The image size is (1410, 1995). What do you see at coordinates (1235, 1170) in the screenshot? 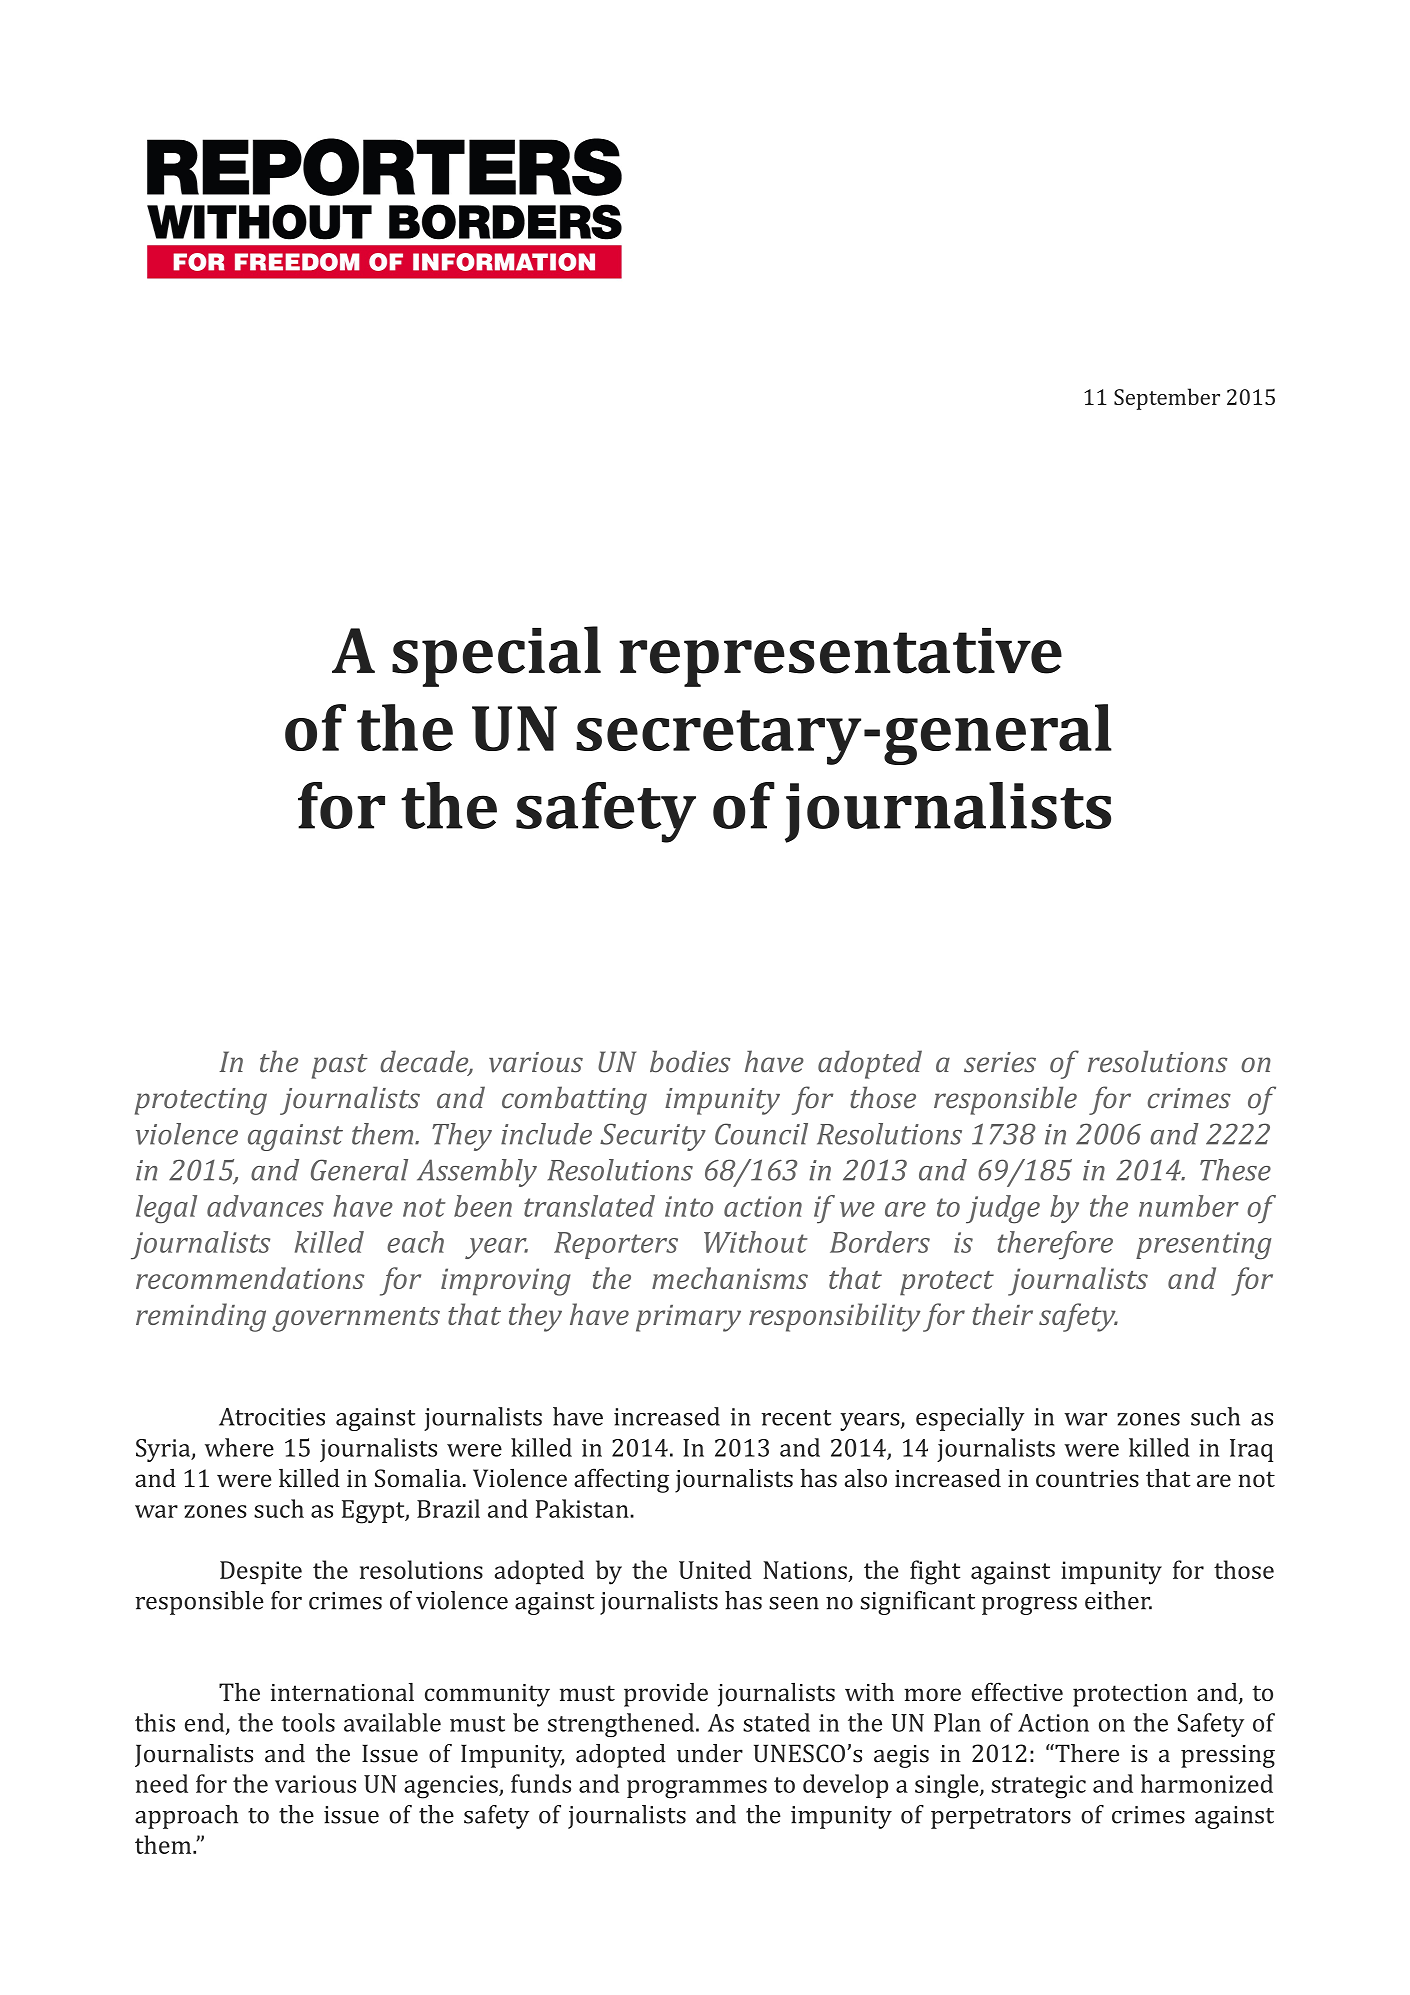
I see `These` at bounding box center [1235, 1170].
